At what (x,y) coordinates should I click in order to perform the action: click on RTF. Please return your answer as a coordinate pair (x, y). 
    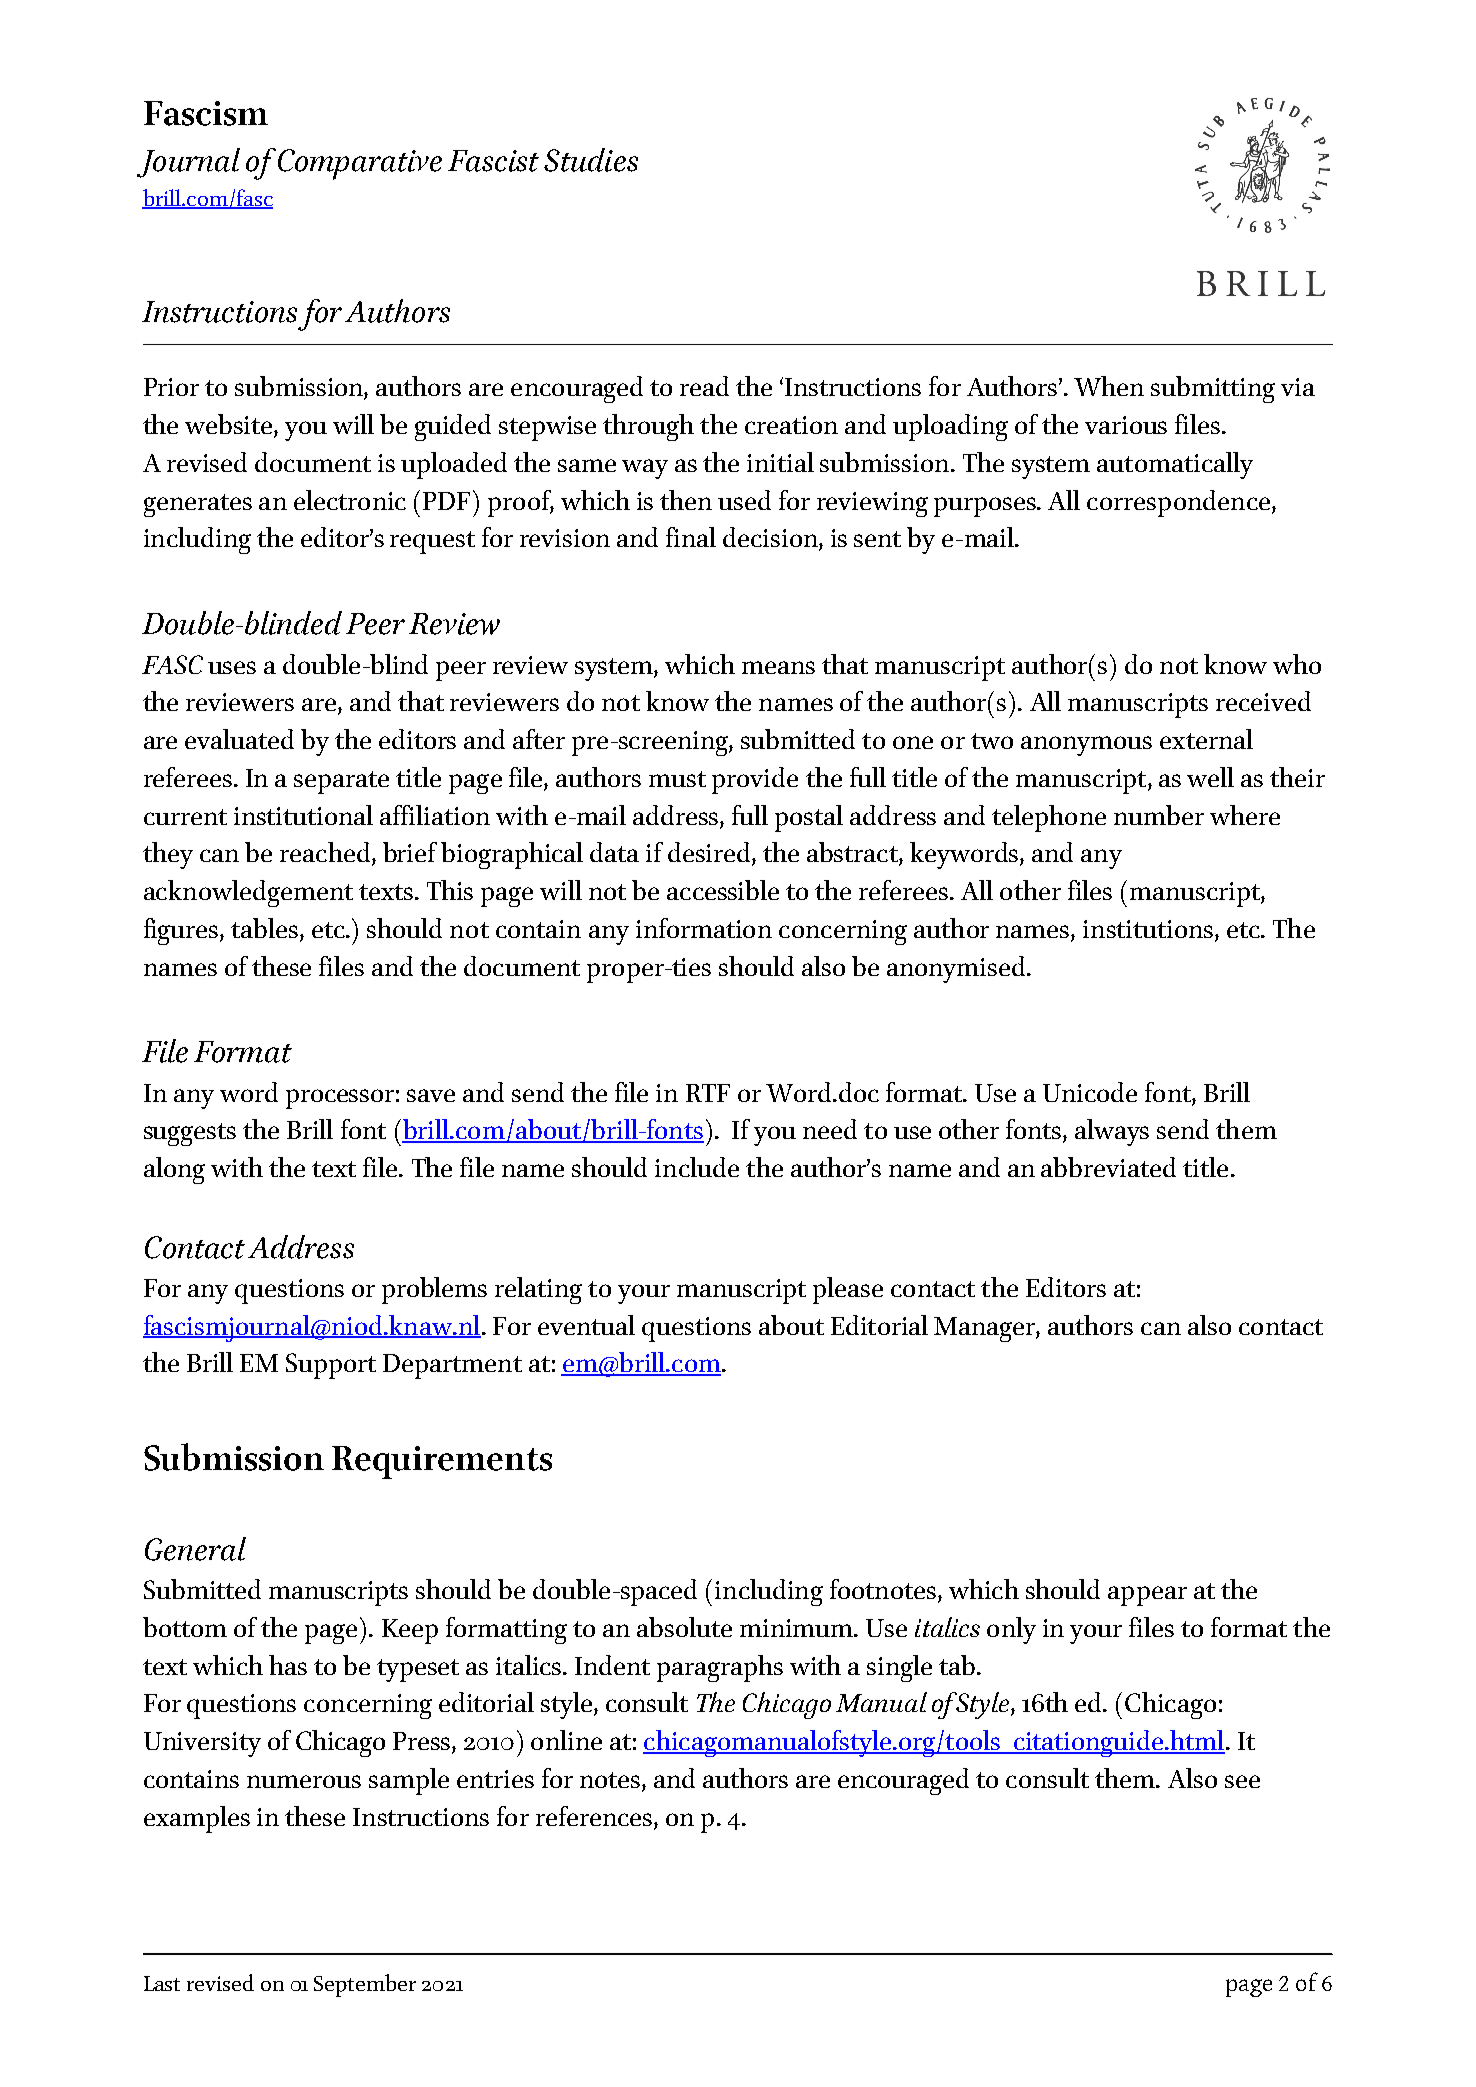
    Looking at the image, I should click on (708, 1093).
